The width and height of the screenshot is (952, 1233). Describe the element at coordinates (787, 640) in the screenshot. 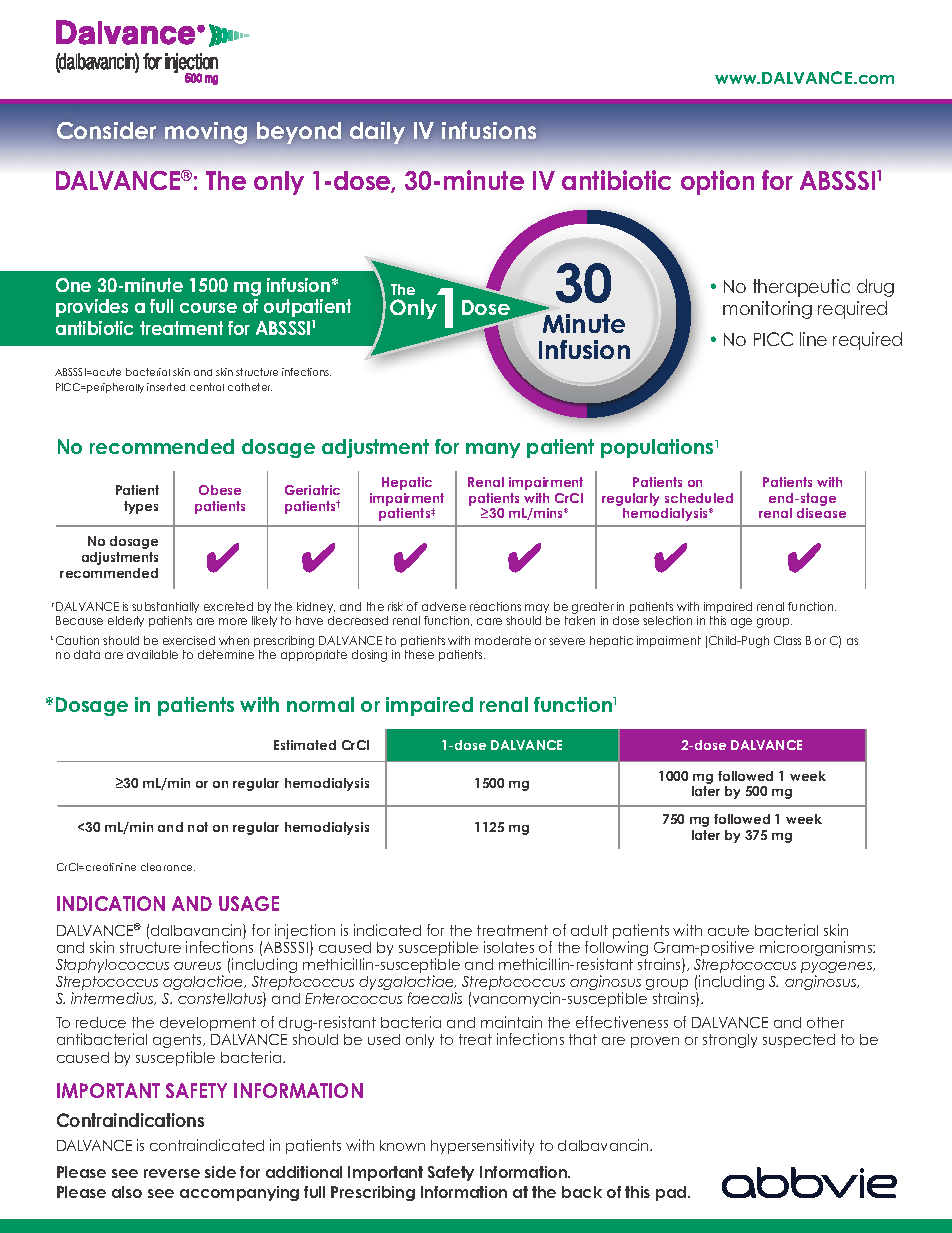

I see `Class` at that location.
